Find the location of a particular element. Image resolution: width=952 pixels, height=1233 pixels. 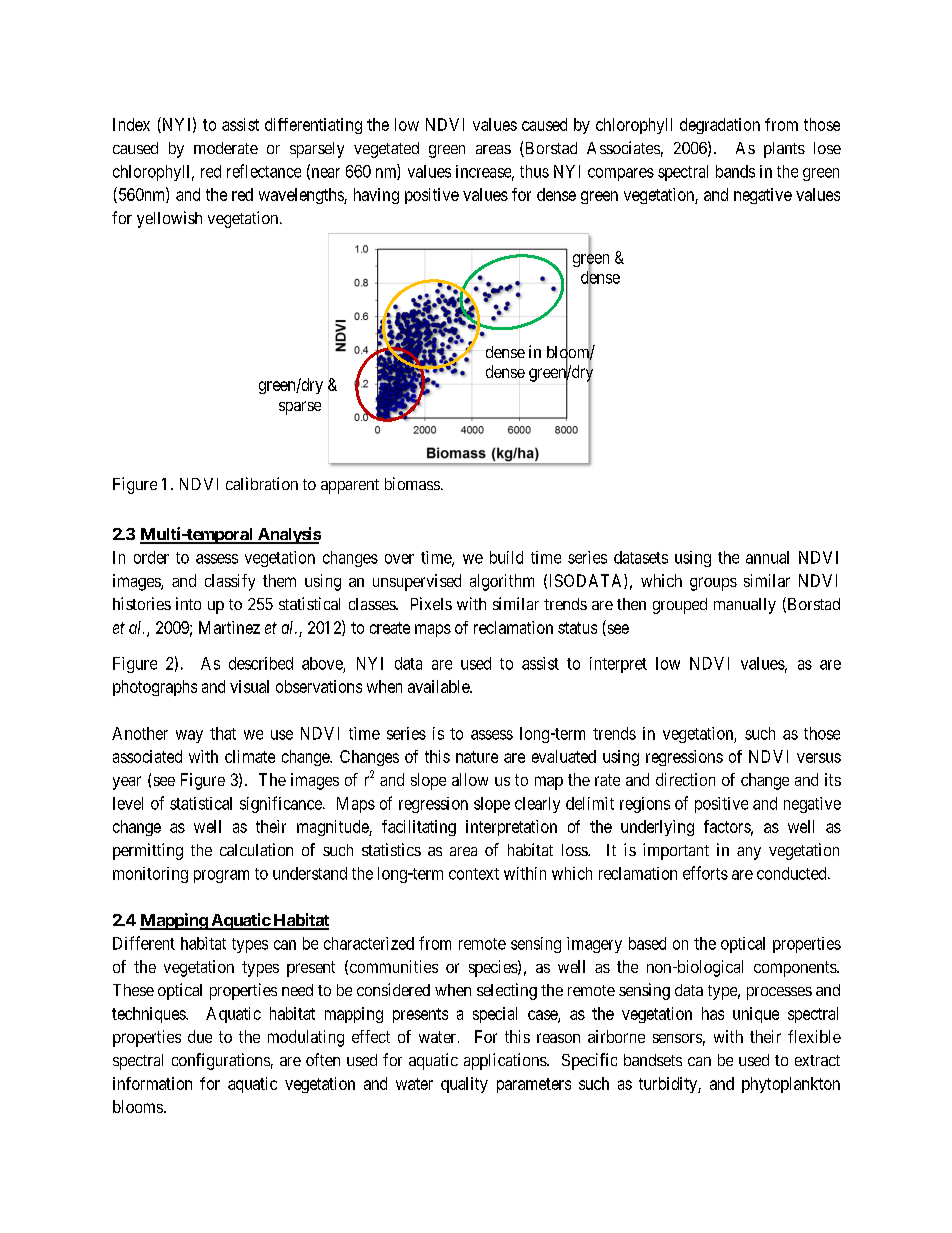

versus is located at coordinates (819, 758).
